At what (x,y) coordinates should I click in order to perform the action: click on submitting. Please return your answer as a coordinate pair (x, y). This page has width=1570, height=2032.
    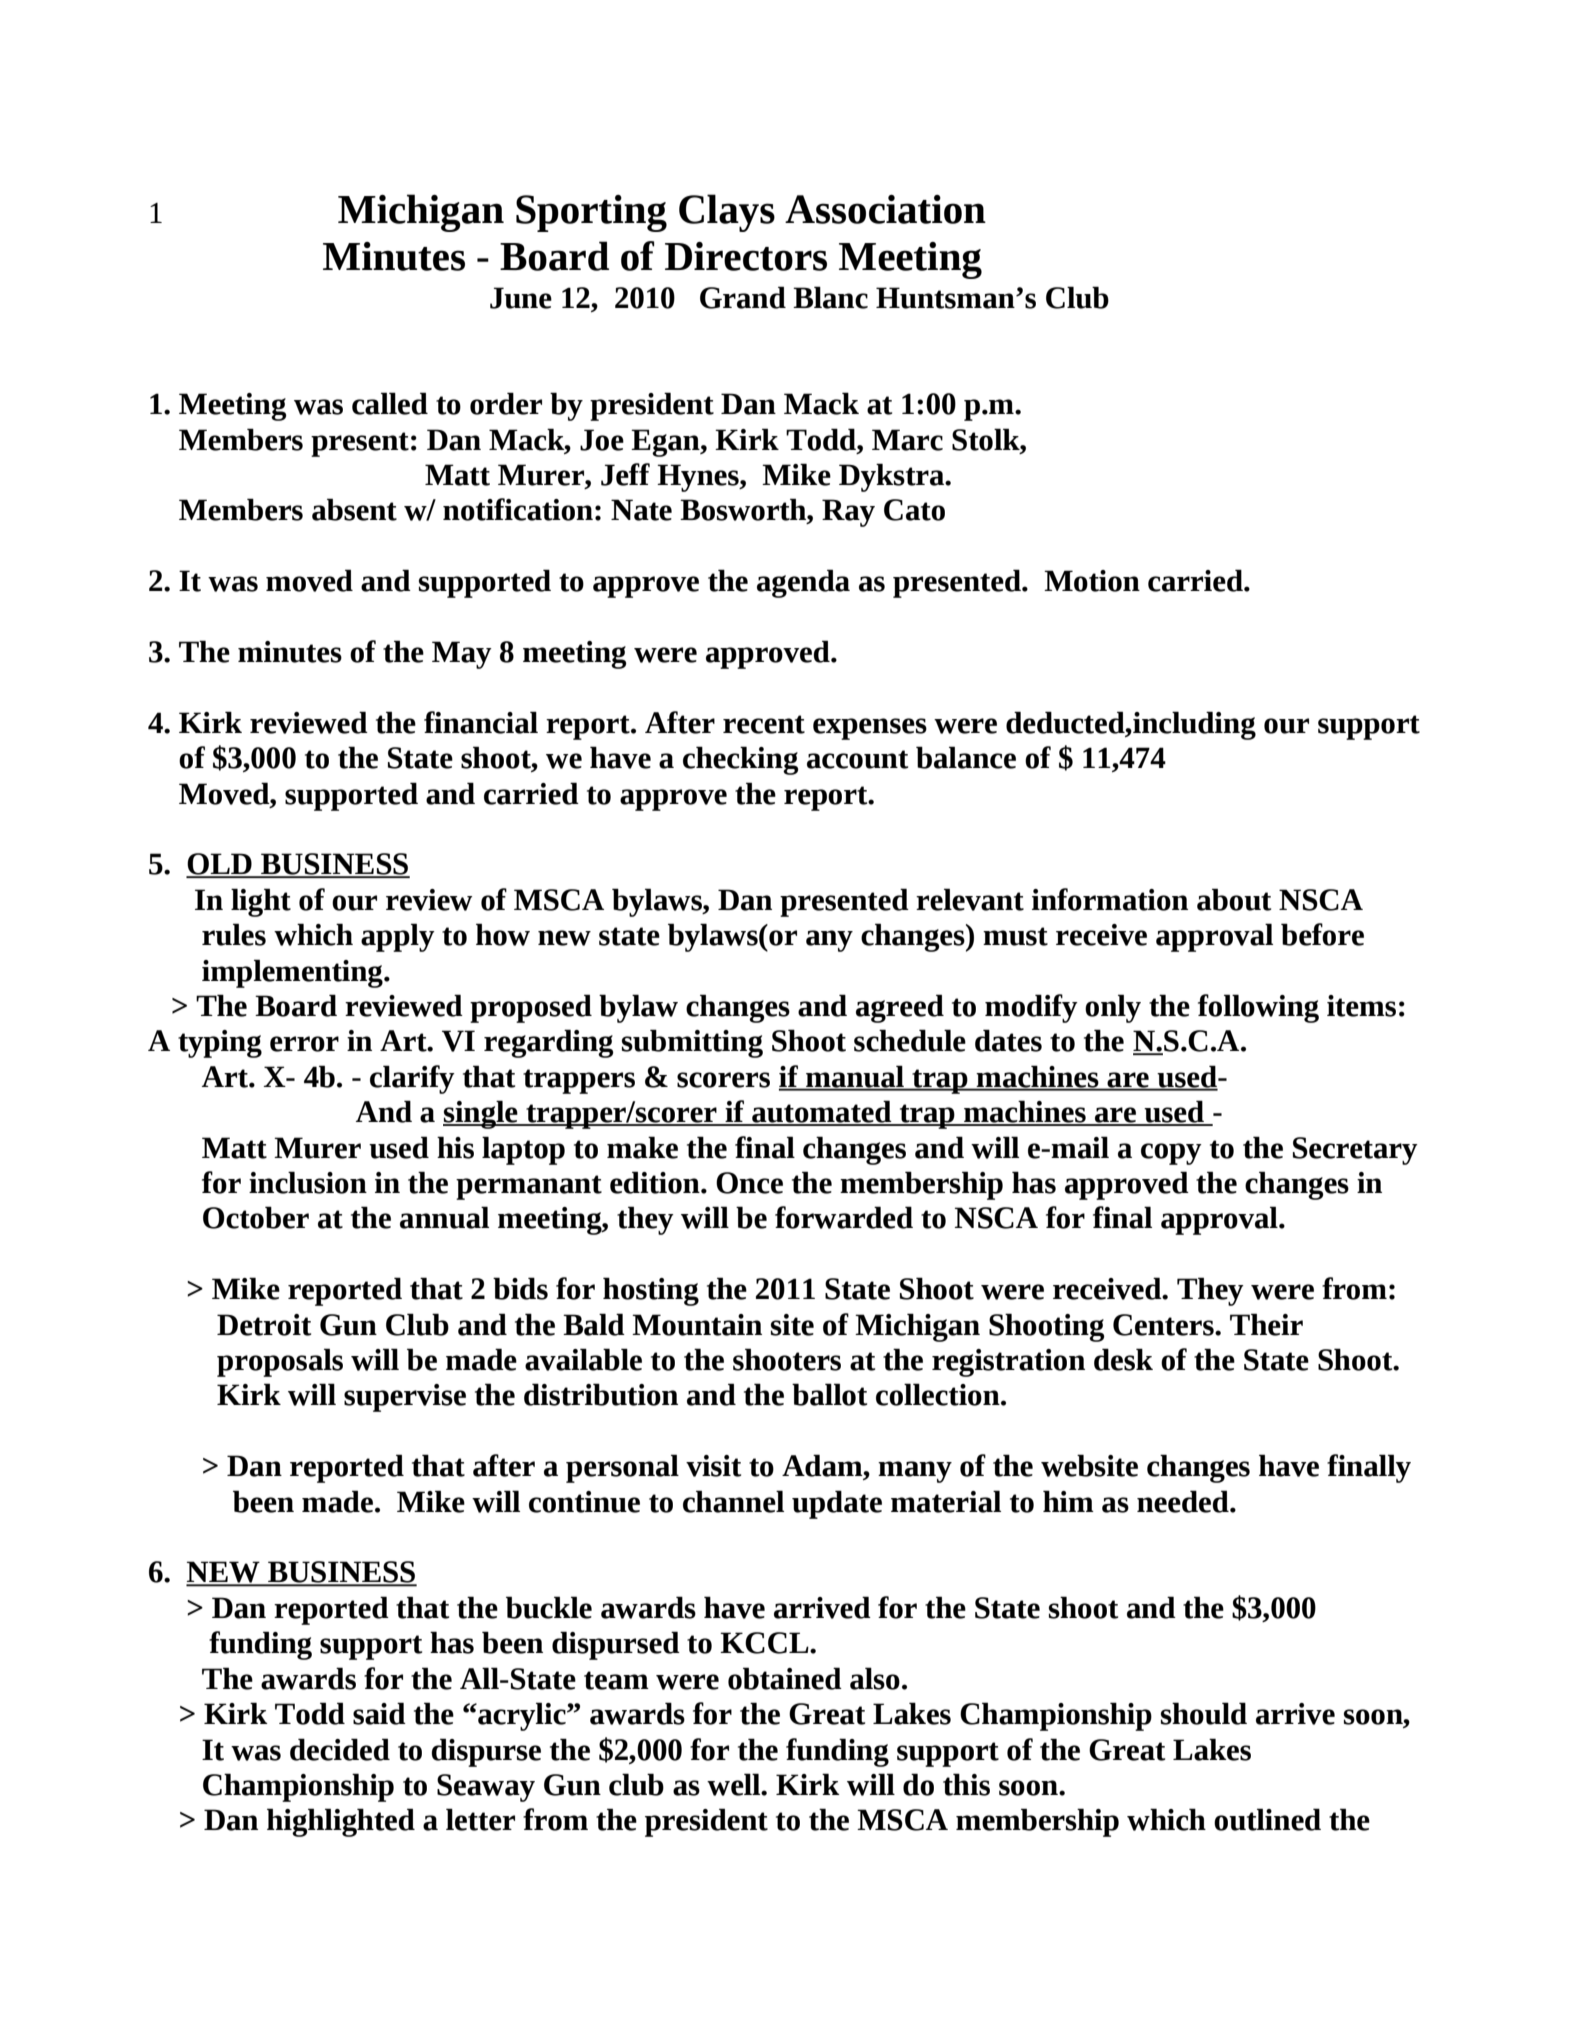
    Looking at the image, I should click on (692, 1043).
